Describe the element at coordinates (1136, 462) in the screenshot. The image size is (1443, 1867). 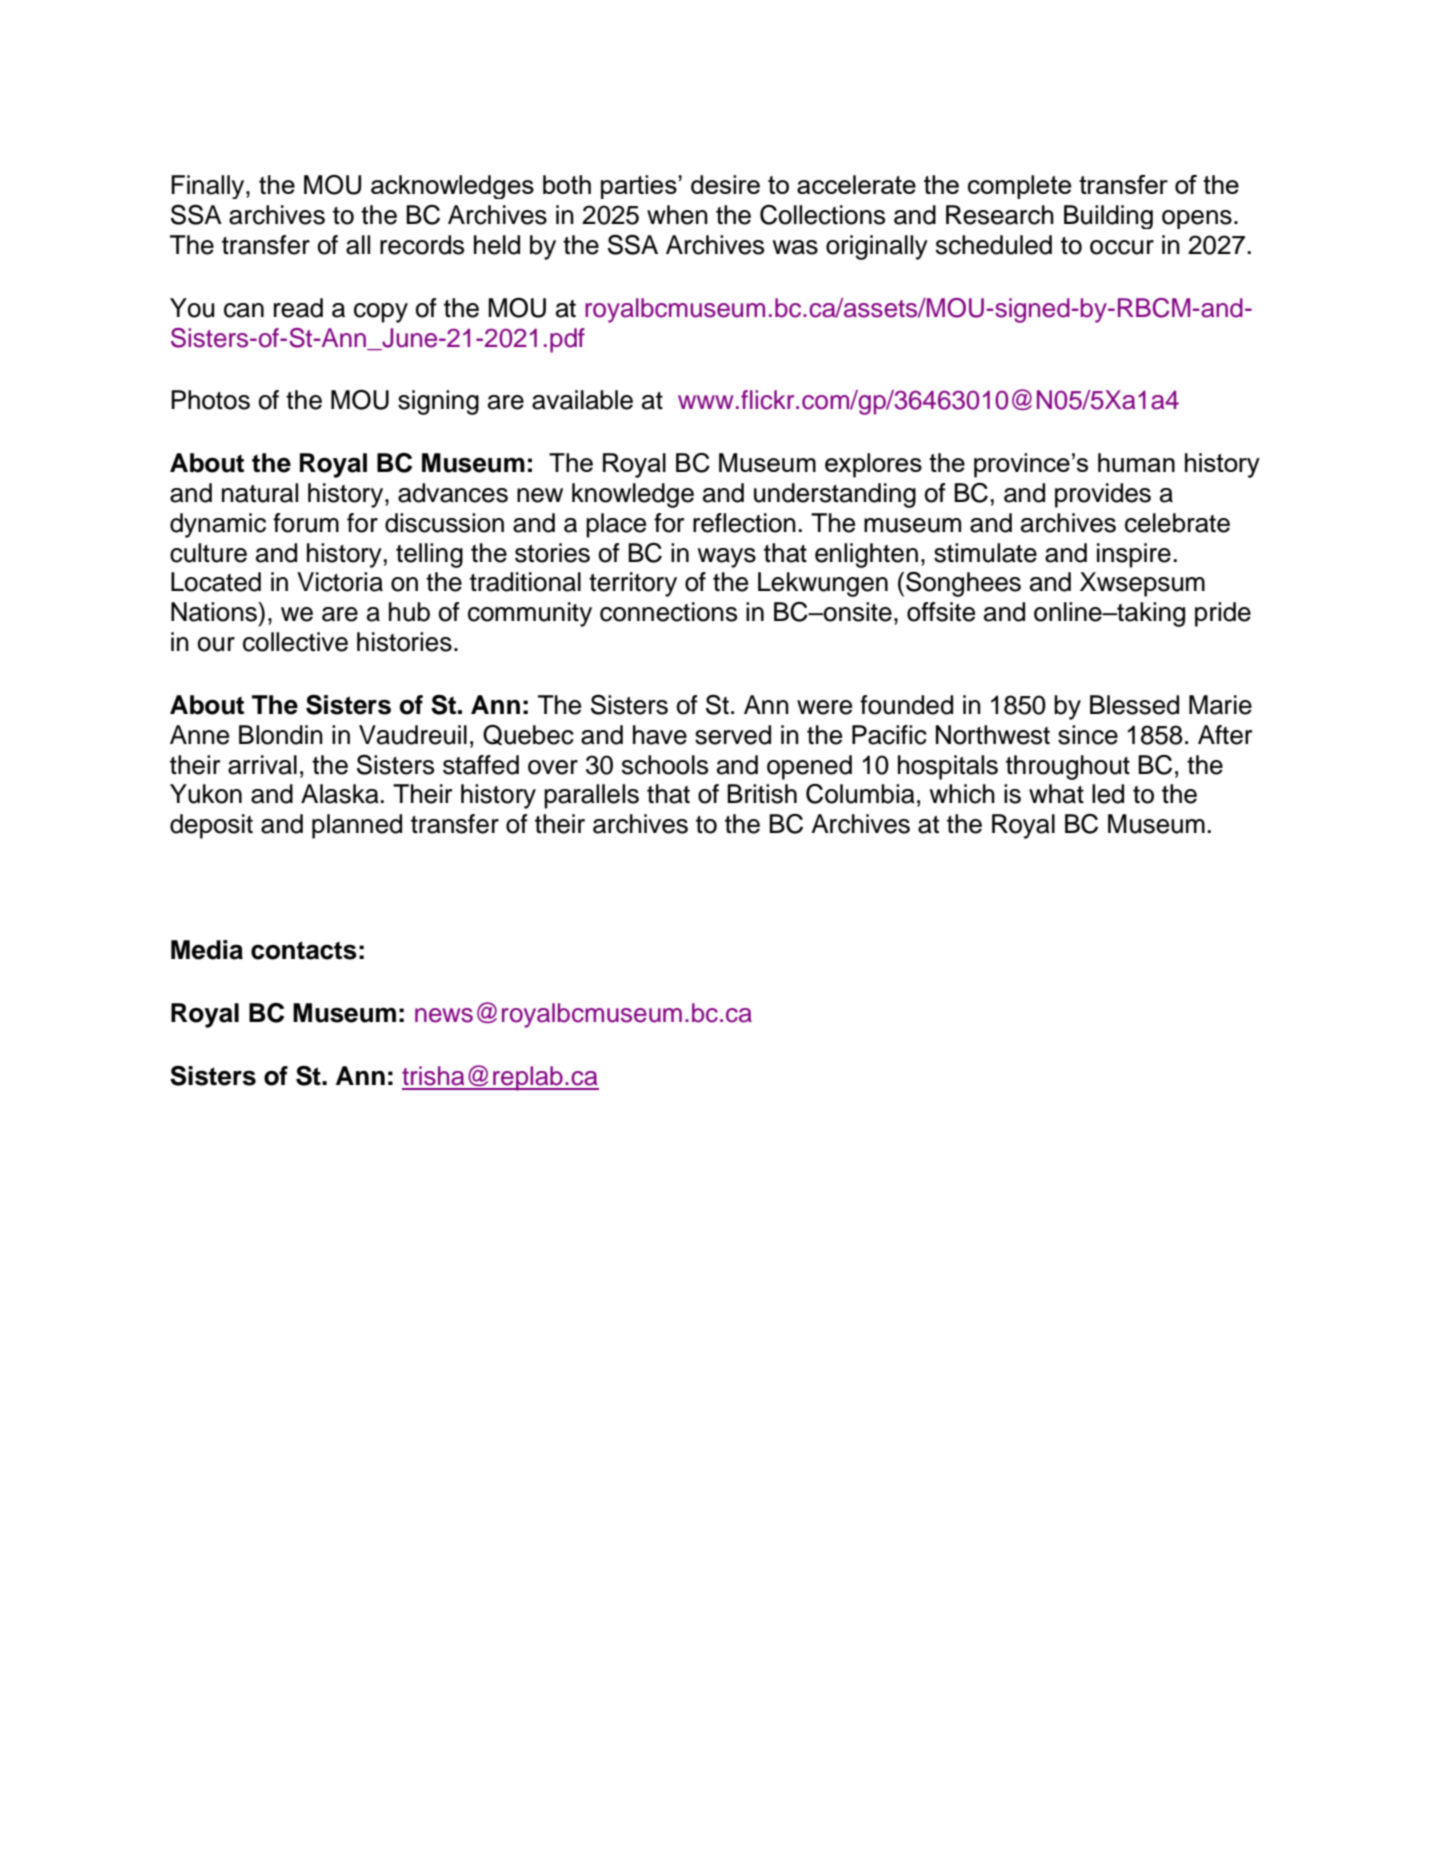
I see `human` at that location.
